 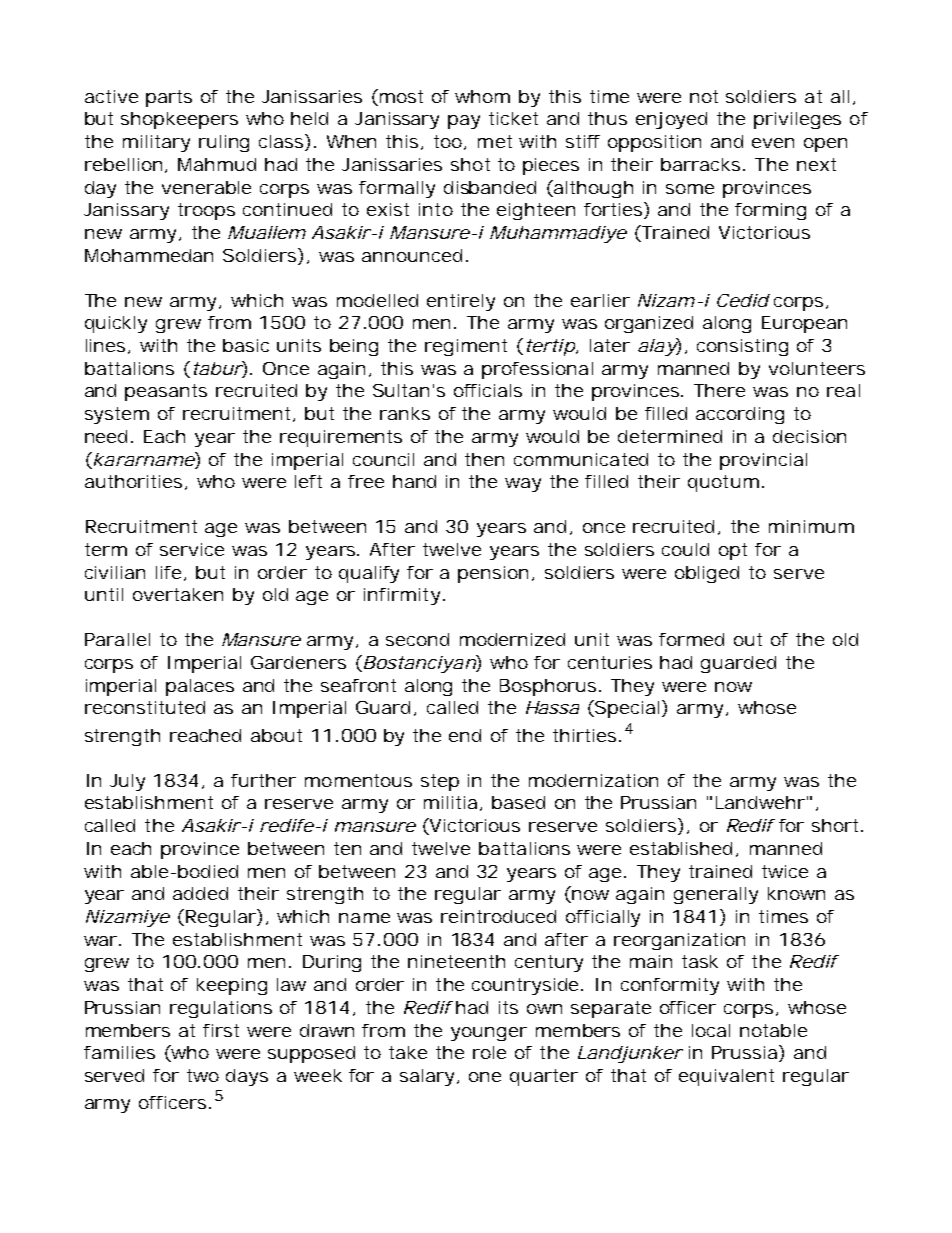 What do you see at coordinates (464, 122) in the screenshot?
I see `pay` at bounding box center [464, 122].
